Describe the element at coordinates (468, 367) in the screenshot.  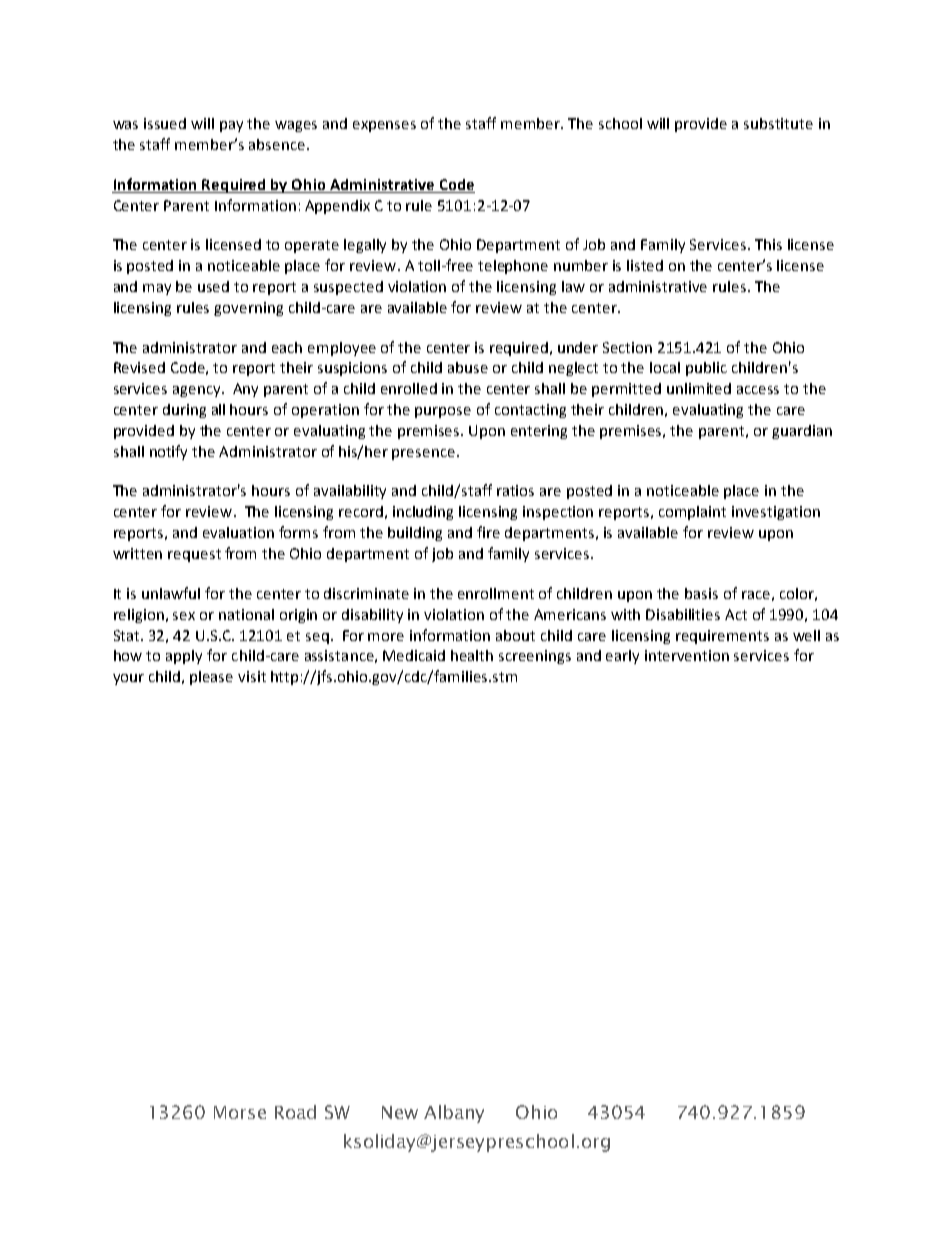
I see `abuse` at that location.
